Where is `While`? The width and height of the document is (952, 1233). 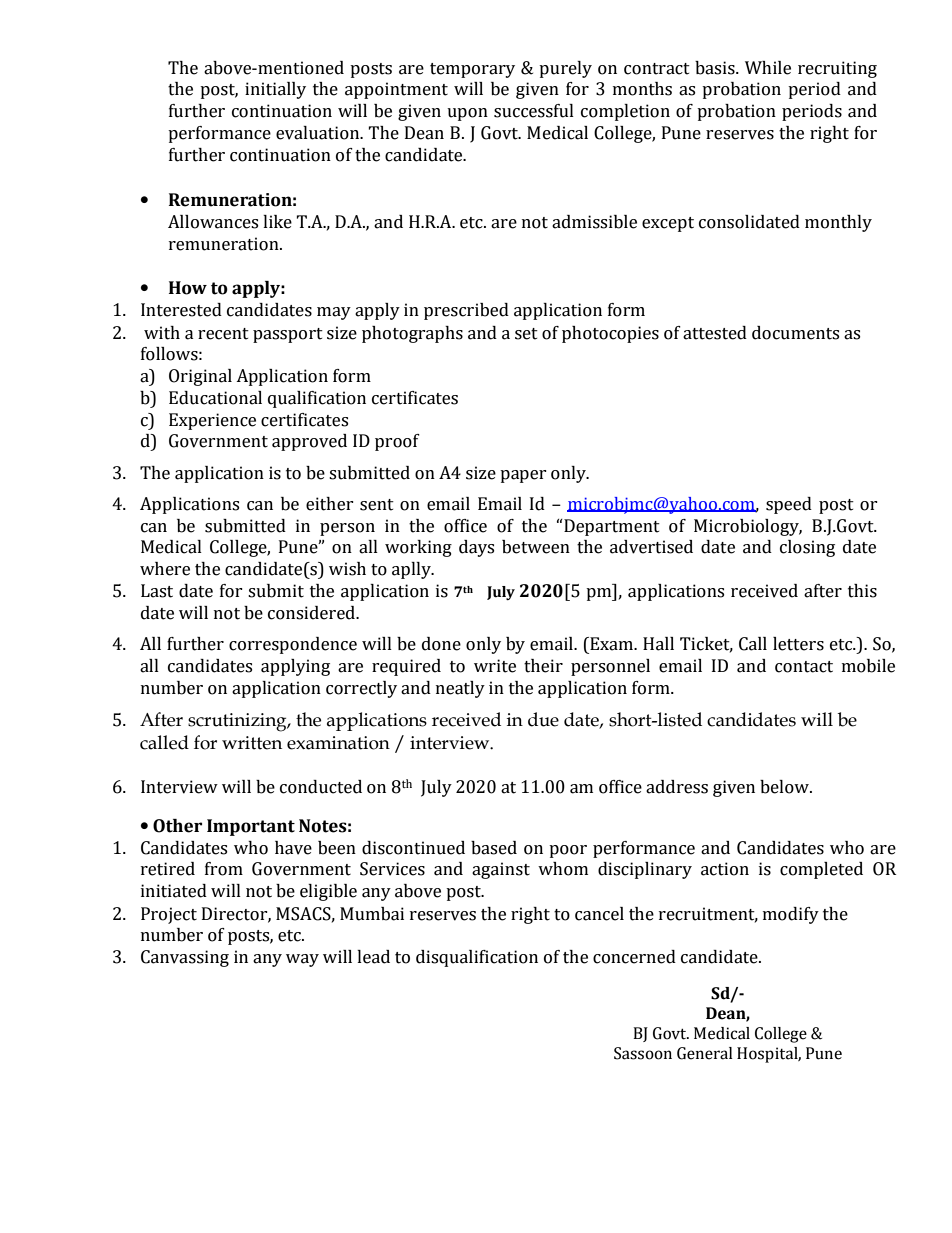 While is located at coordinates (768, 68).
